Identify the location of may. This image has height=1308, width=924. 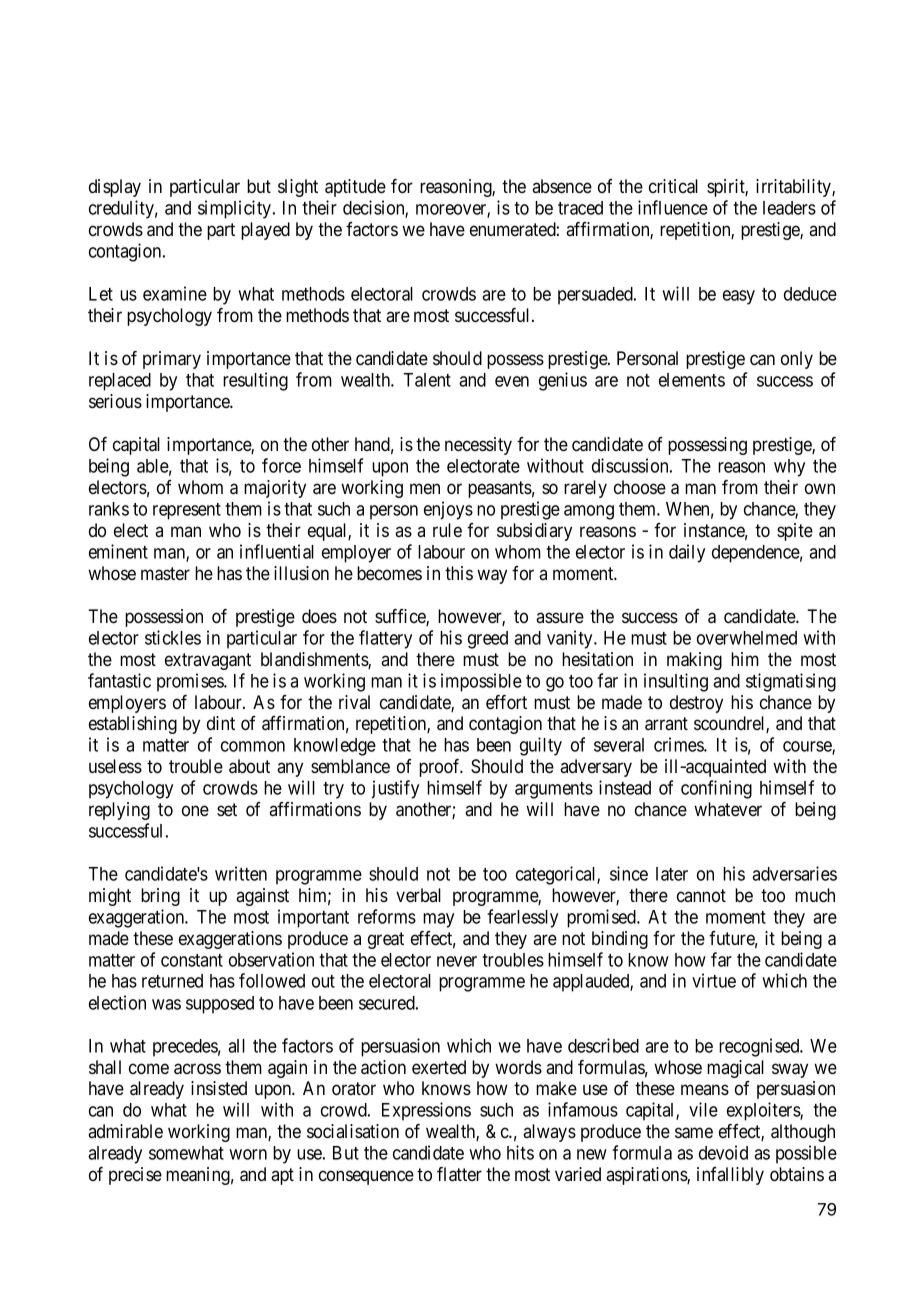
(438, 920).
